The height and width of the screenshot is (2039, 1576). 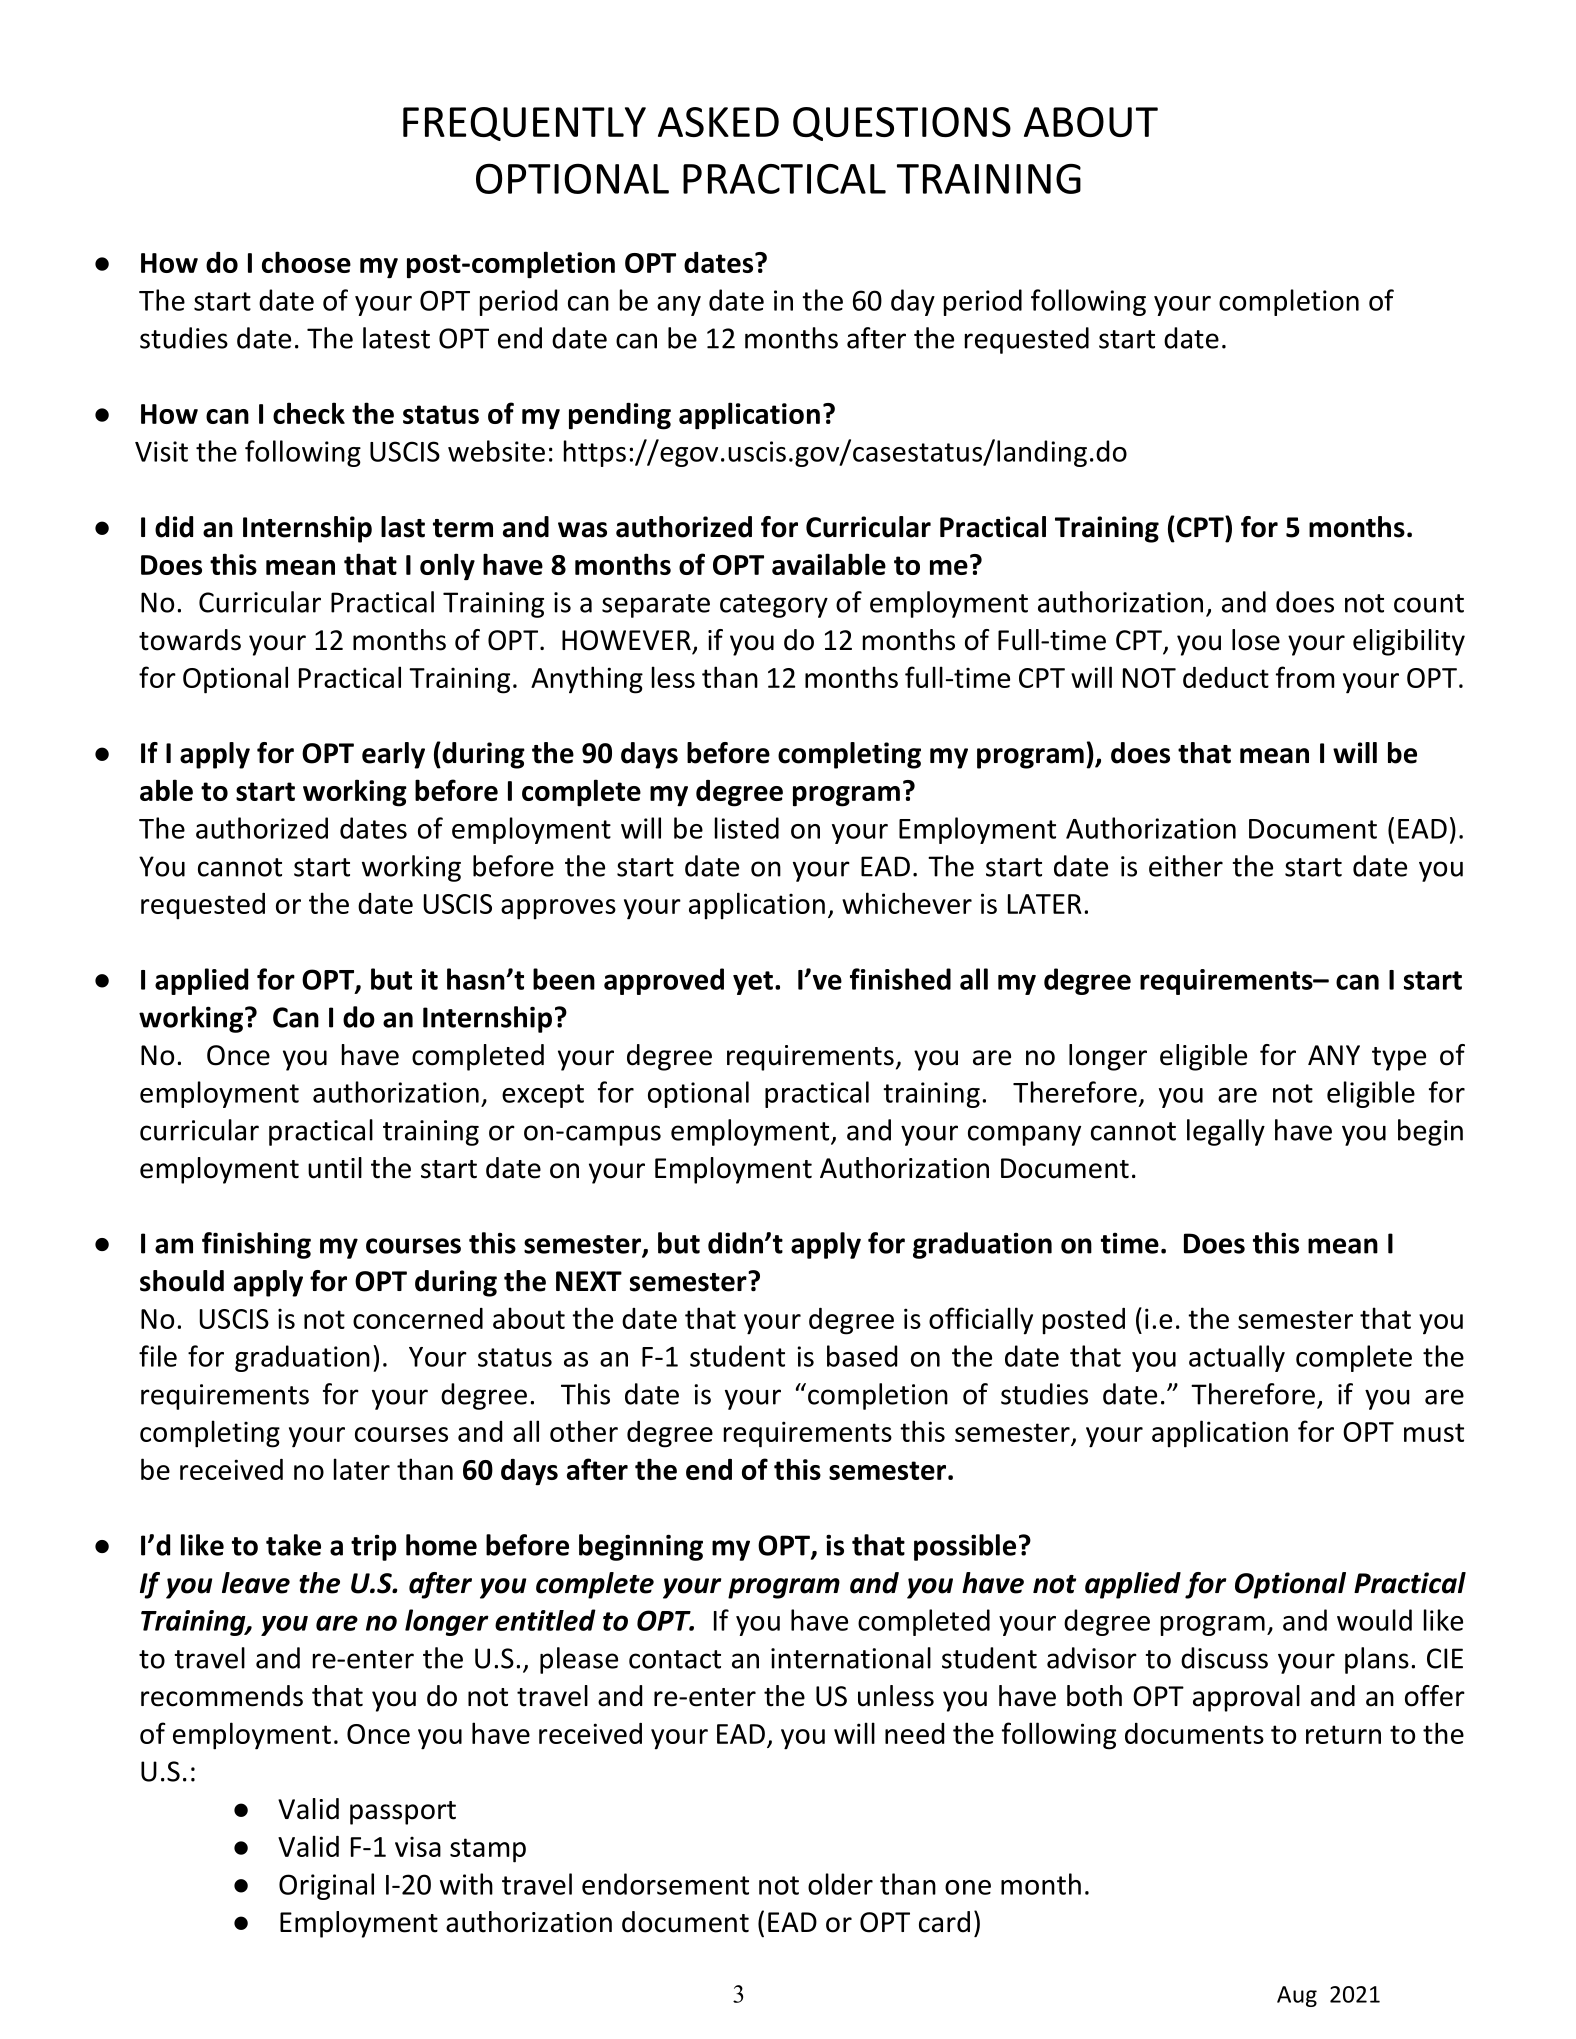 What do you see at coordinates (335, 1168) in the screenshot?
I see `until` at bounding box center [335, 1168].
